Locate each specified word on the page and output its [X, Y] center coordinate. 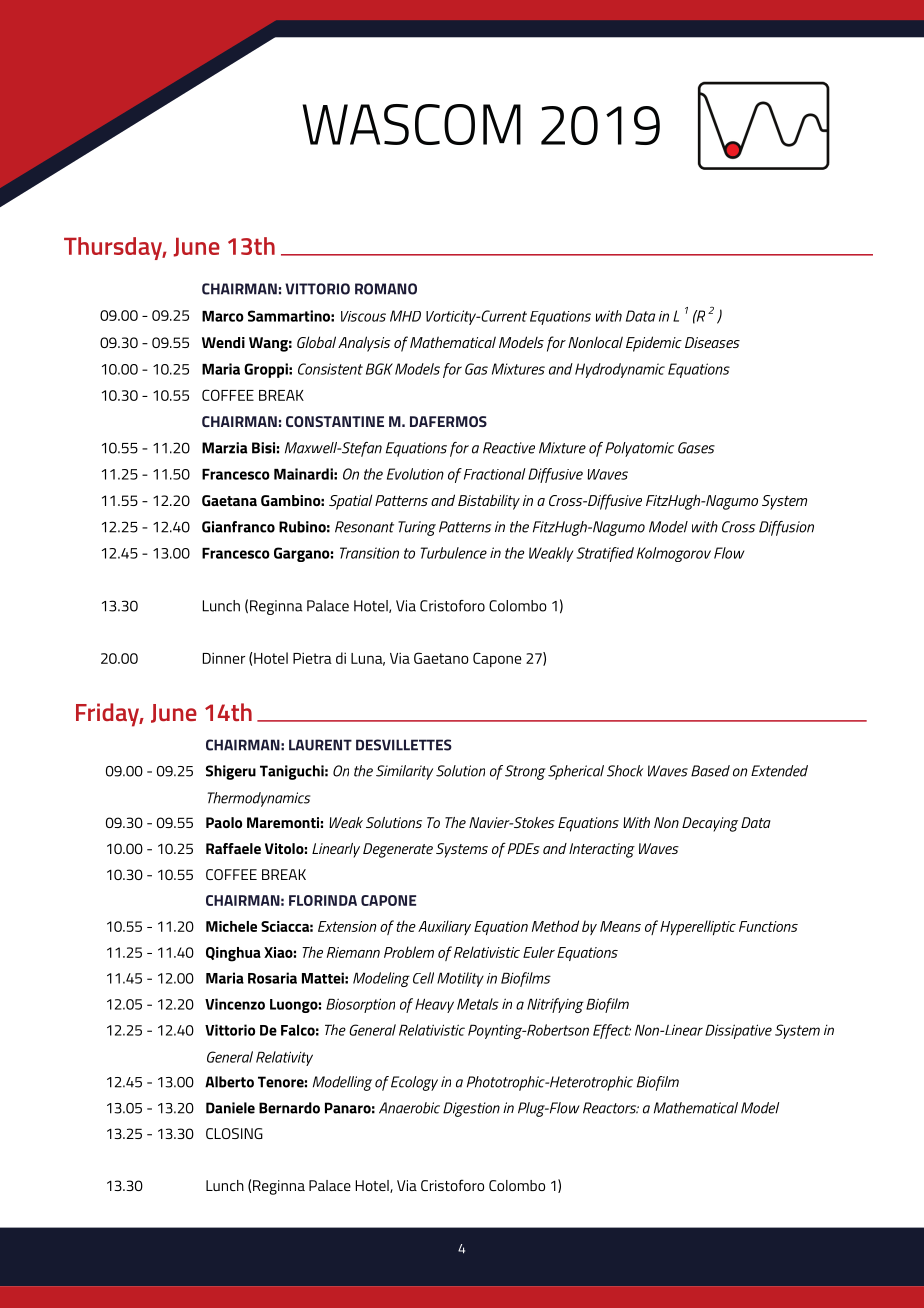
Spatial [350, 502]
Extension [347, 926]
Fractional [495, 474]
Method [555, 926]
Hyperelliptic [698, 927]
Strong [525, 772]
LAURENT [320, 745]
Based [710, 771]
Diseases [712, 342]
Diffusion [786, 528]
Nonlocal [595, 342]
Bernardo [289, 1108]
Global [316, 342]
